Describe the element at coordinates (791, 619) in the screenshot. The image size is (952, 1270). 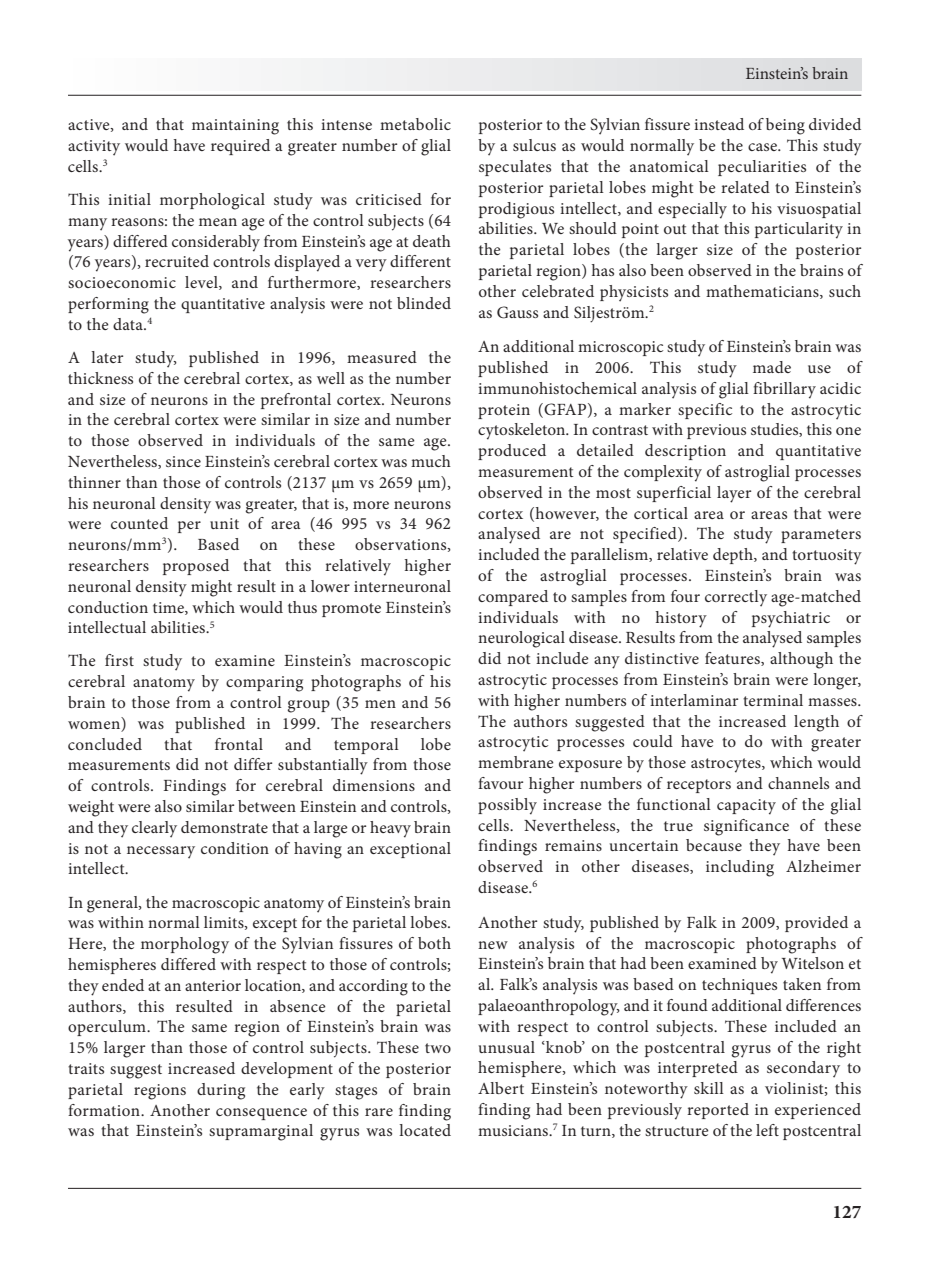
I see `psychiatric` at that location.
